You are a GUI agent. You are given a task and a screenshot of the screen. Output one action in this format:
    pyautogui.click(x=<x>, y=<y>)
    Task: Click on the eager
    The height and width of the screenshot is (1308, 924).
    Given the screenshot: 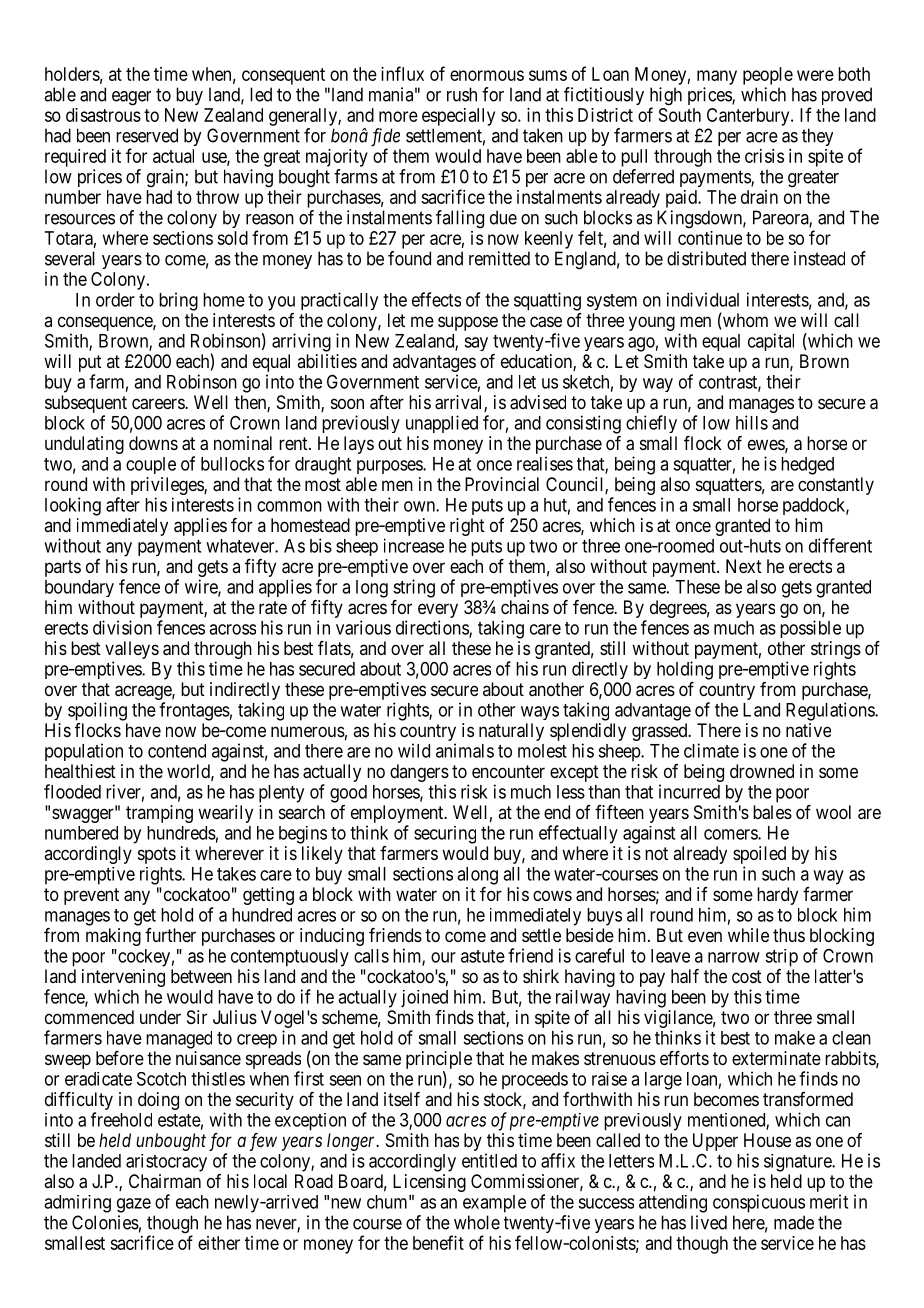 What is the action you would take?
    pyautogui.click(x=131, y=98)
